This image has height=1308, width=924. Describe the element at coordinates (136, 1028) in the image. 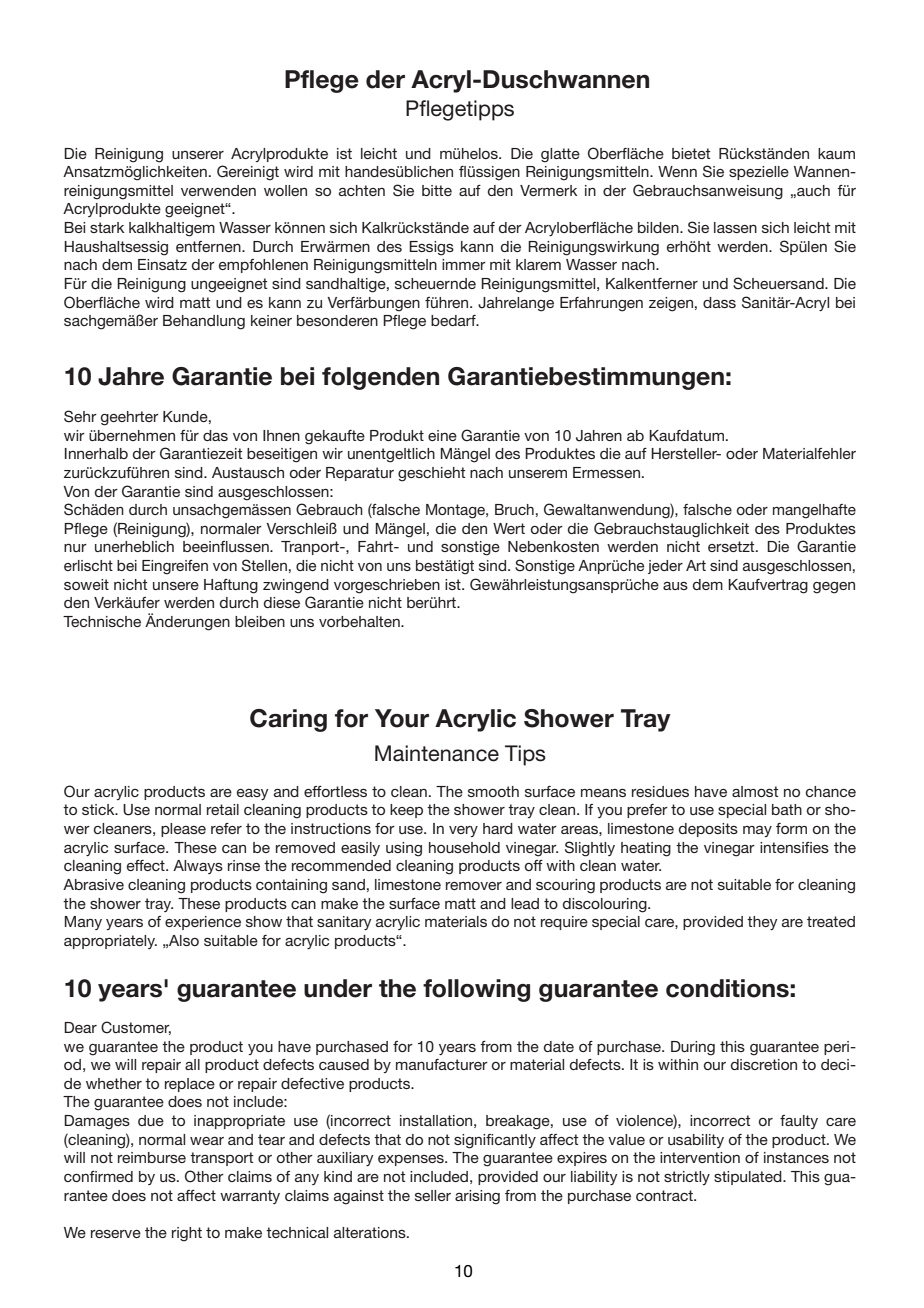

I see `Customer` at that location.
